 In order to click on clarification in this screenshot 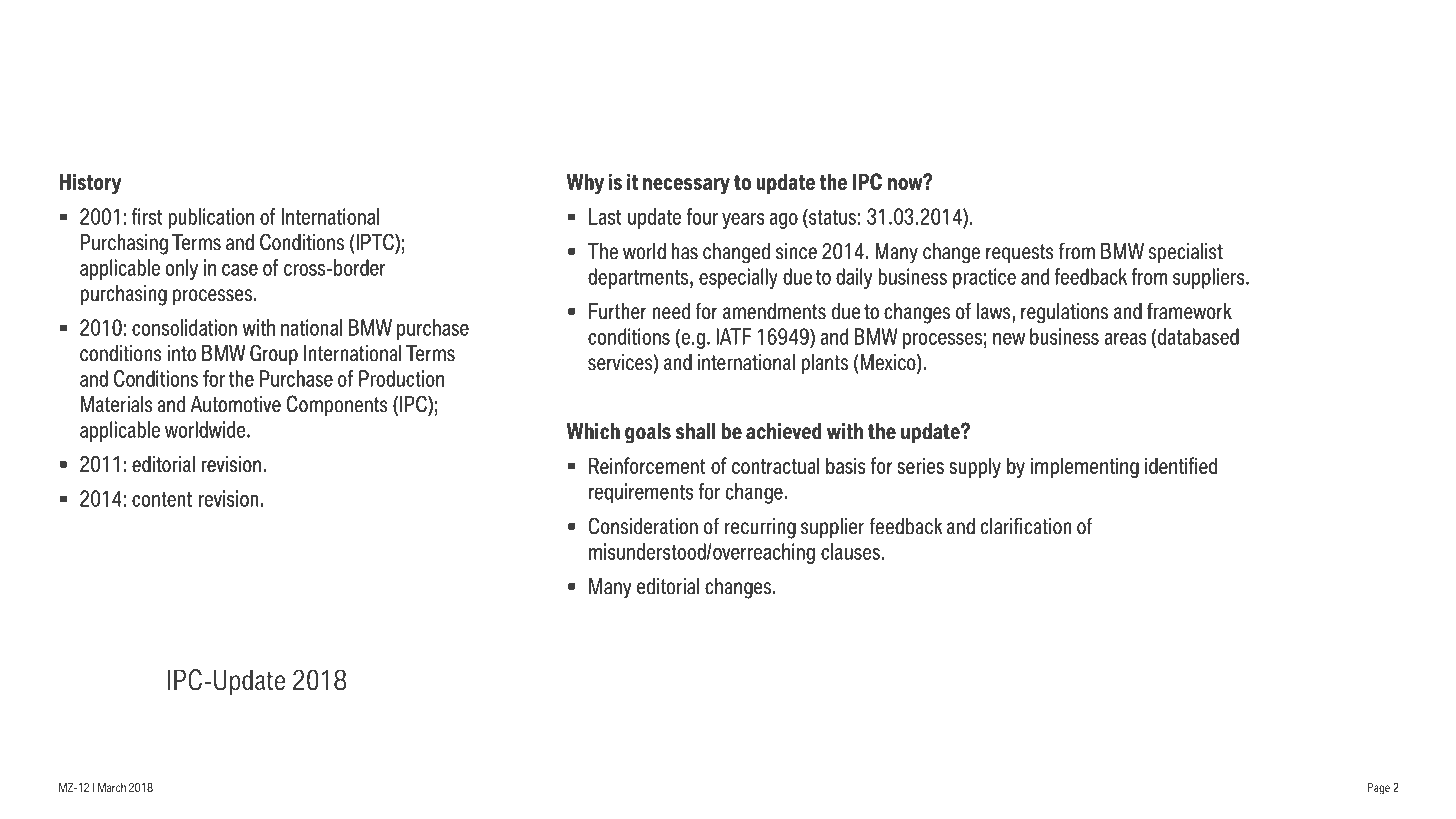, I will do `click(1026, 526)`.
